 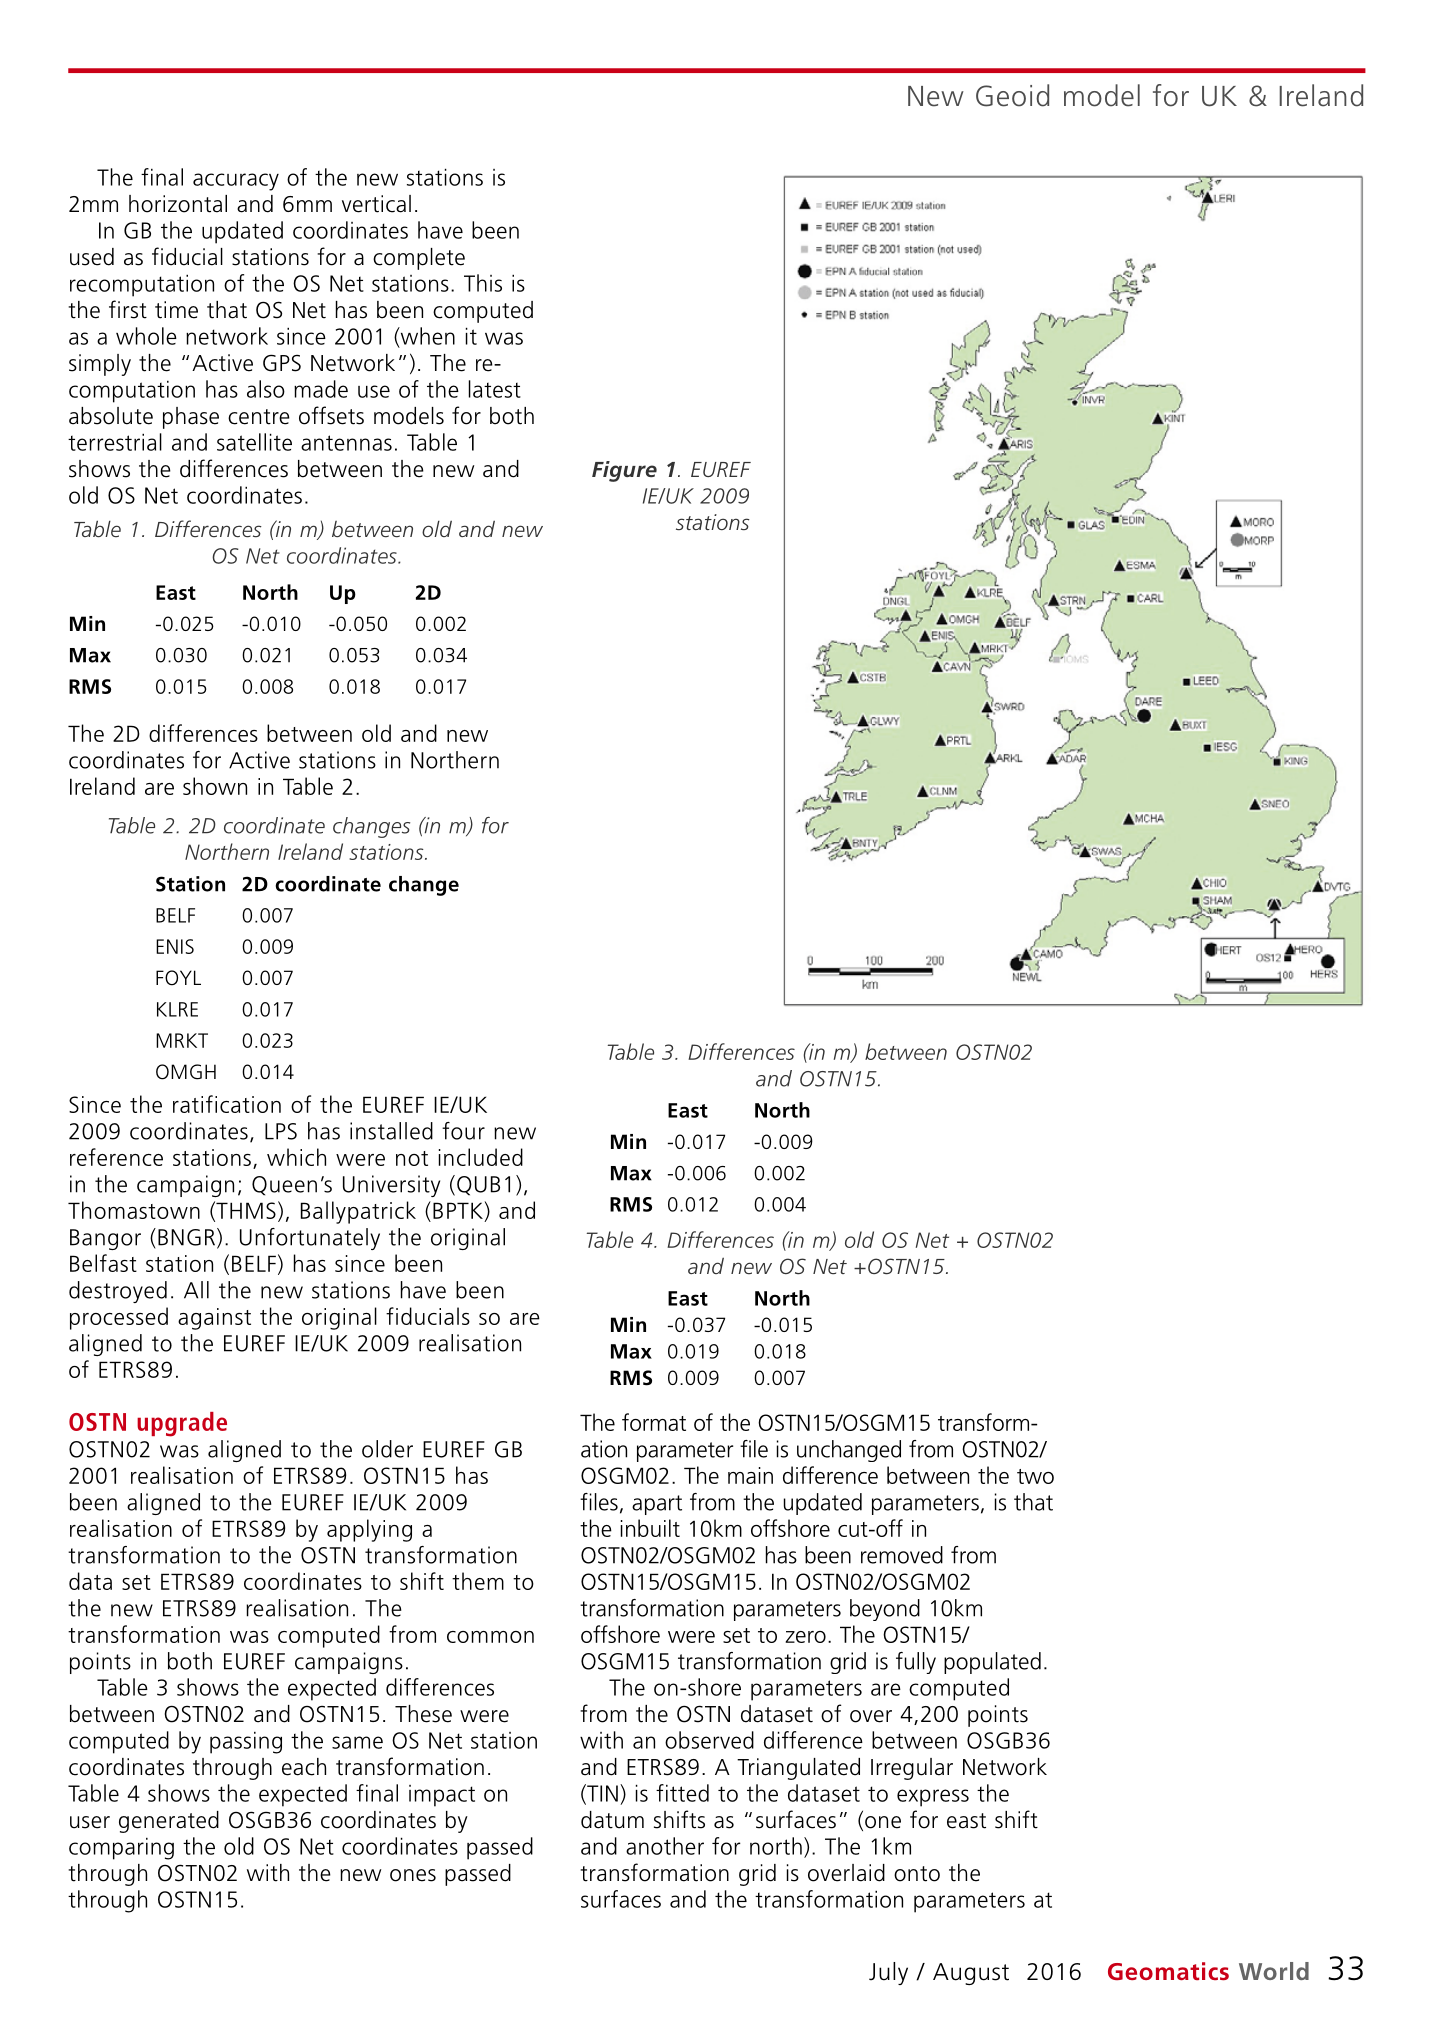 What do you see at coordinates (1012, 95) in the screenshot?
I see `Geoid` at bounding box center [1012, 95].
